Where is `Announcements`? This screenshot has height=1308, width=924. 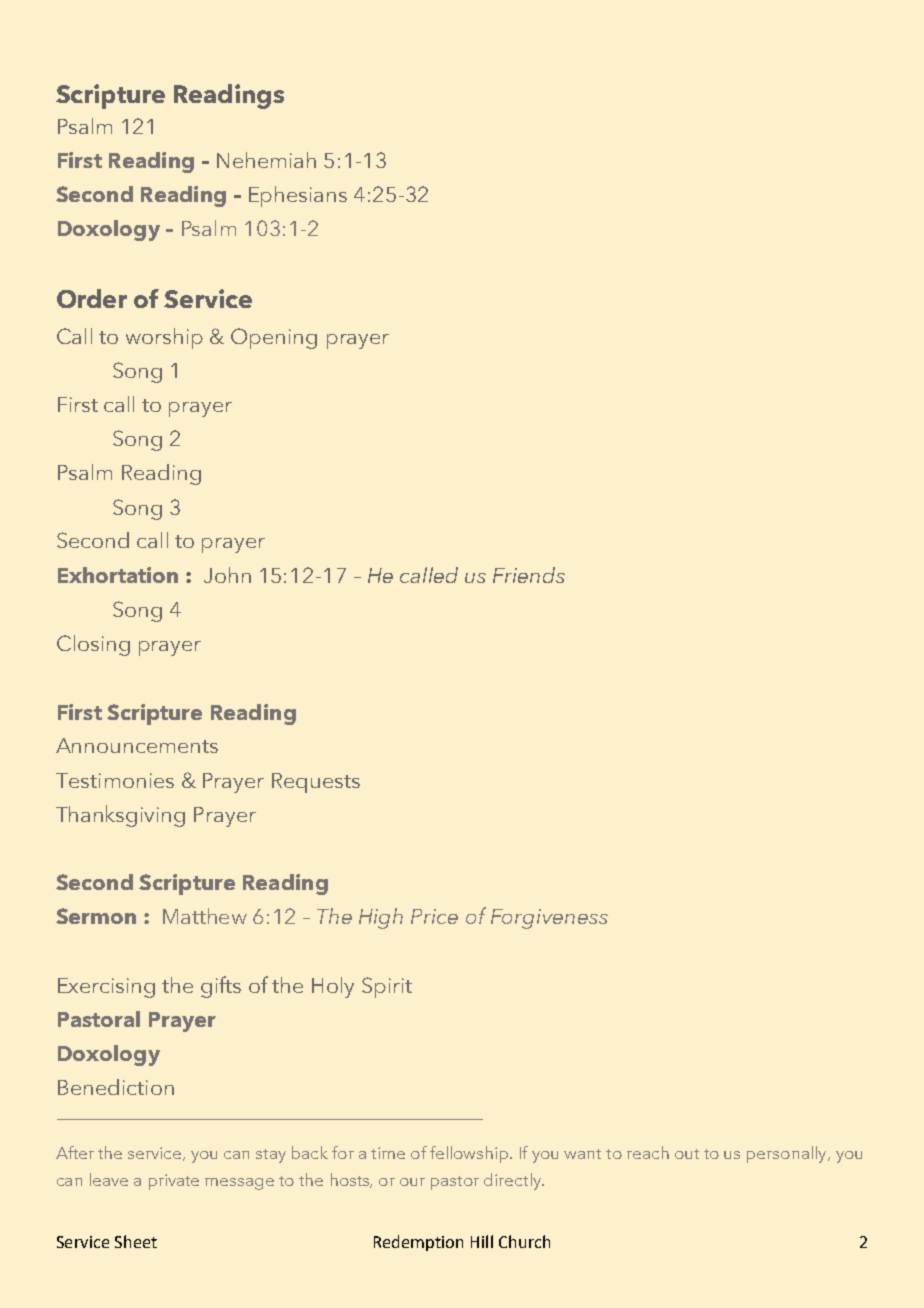
Announcements is located at coordinates (137, 745).
